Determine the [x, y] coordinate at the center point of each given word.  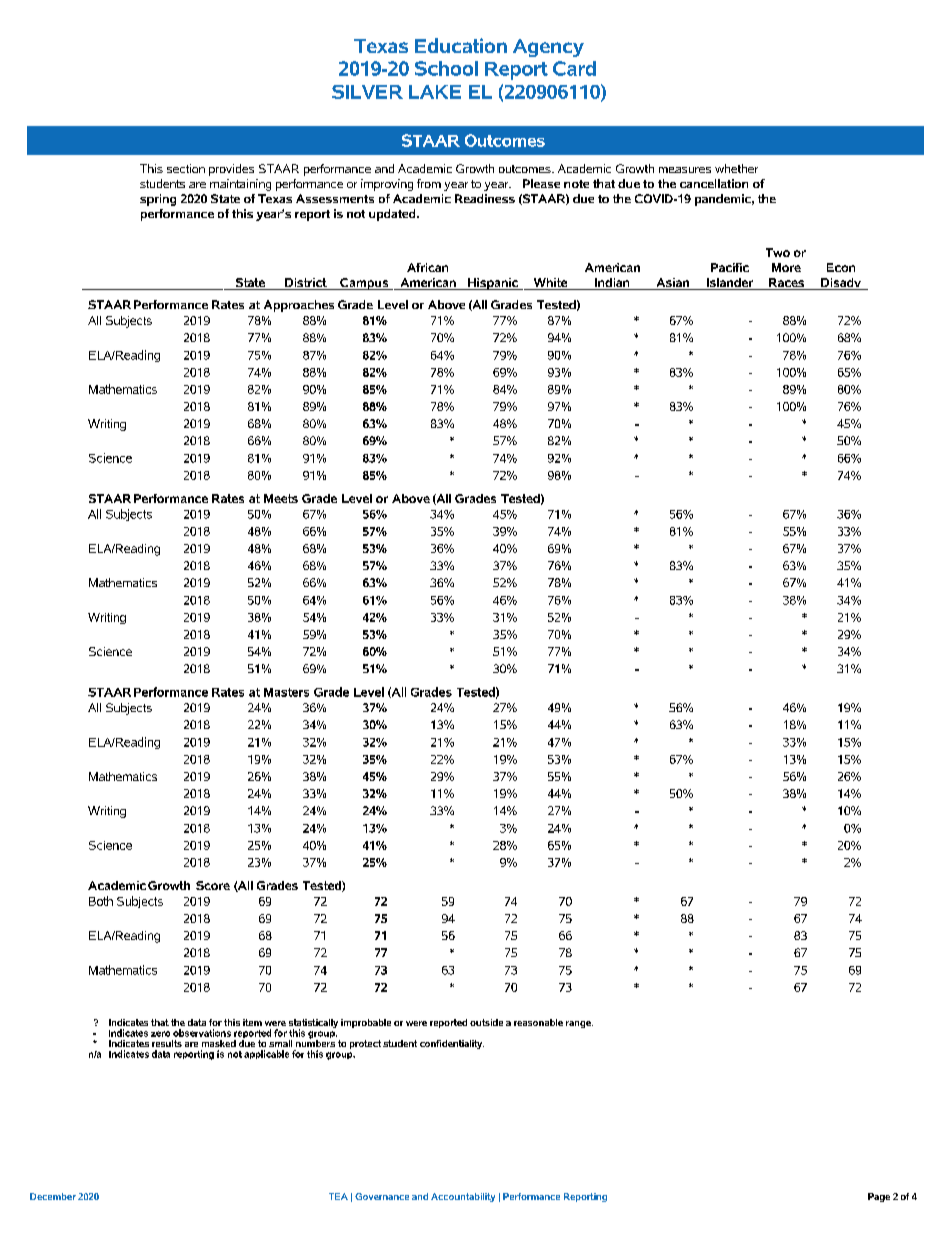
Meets [281, 498]
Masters [286, 692]
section [186, 168]
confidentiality [452, 1044]
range [579, 1024]
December [53, 1196]
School [446, 68]
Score [213, 885]
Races [787, 284]
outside [486, 1022]
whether [736, 168]
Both [101, 901]
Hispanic [493, 284]
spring [158, 200]
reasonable [538, 1022]
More [786, 267]
